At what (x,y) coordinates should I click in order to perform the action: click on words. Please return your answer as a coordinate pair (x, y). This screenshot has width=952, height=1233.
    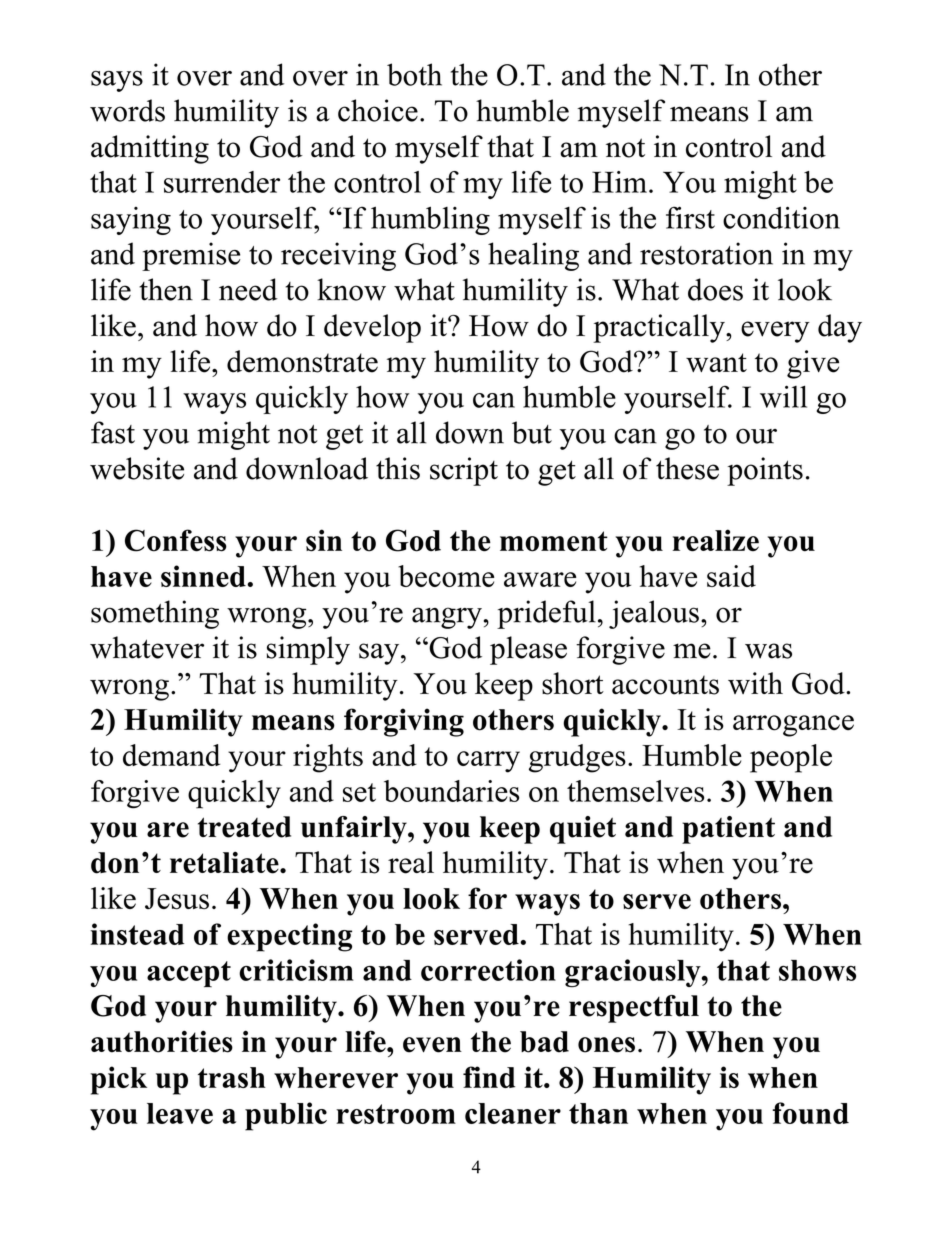
    Looking at the image, I should click on (127, 110).
